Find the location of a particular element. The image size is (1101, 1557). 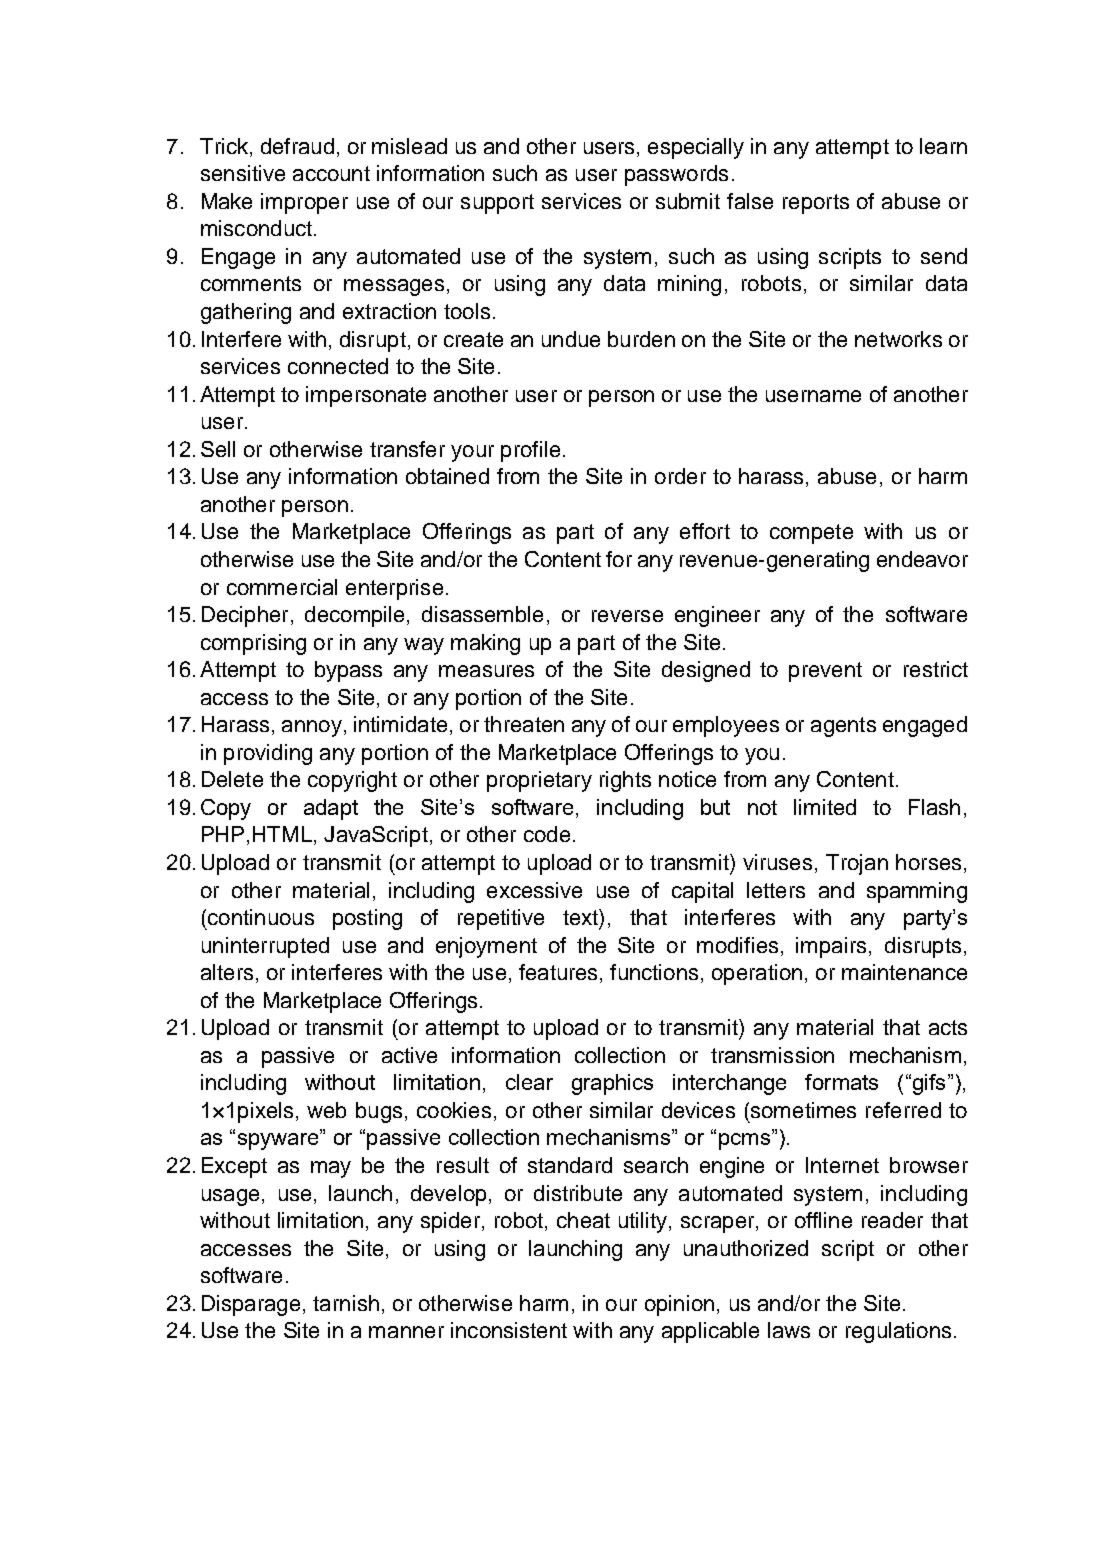

maintenance is located at coordinates (904, 972).
